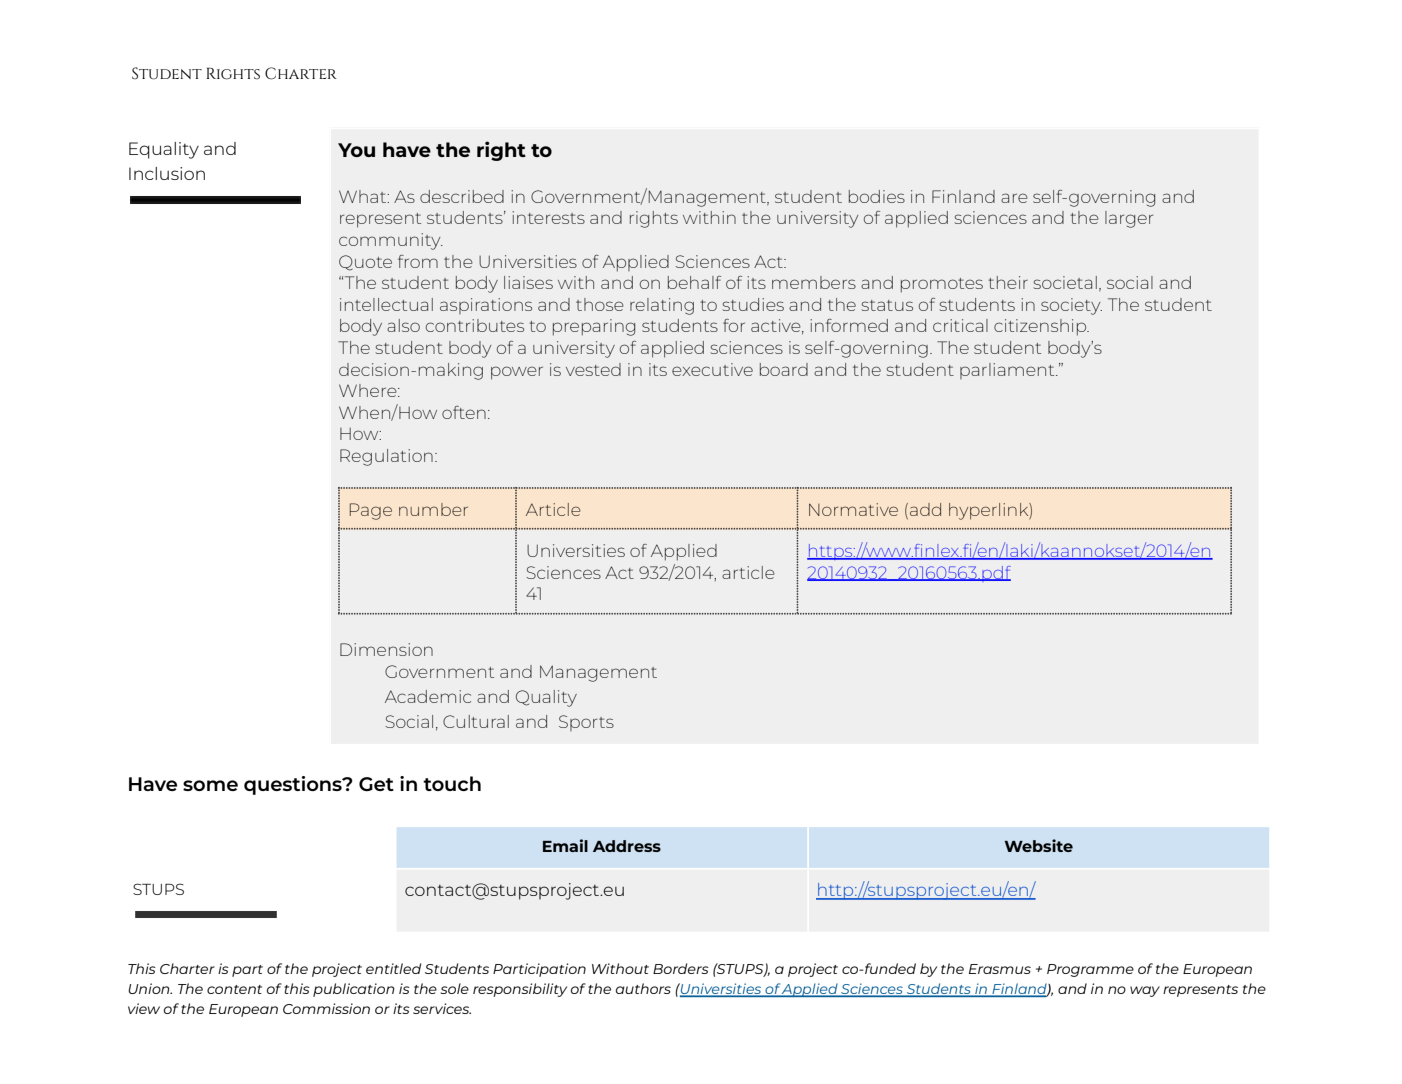 The height and width of the screenshot is (1084, 1402). Describe the element at coordinates (643, 988) in the screenshot. I see `authors` at that location.
